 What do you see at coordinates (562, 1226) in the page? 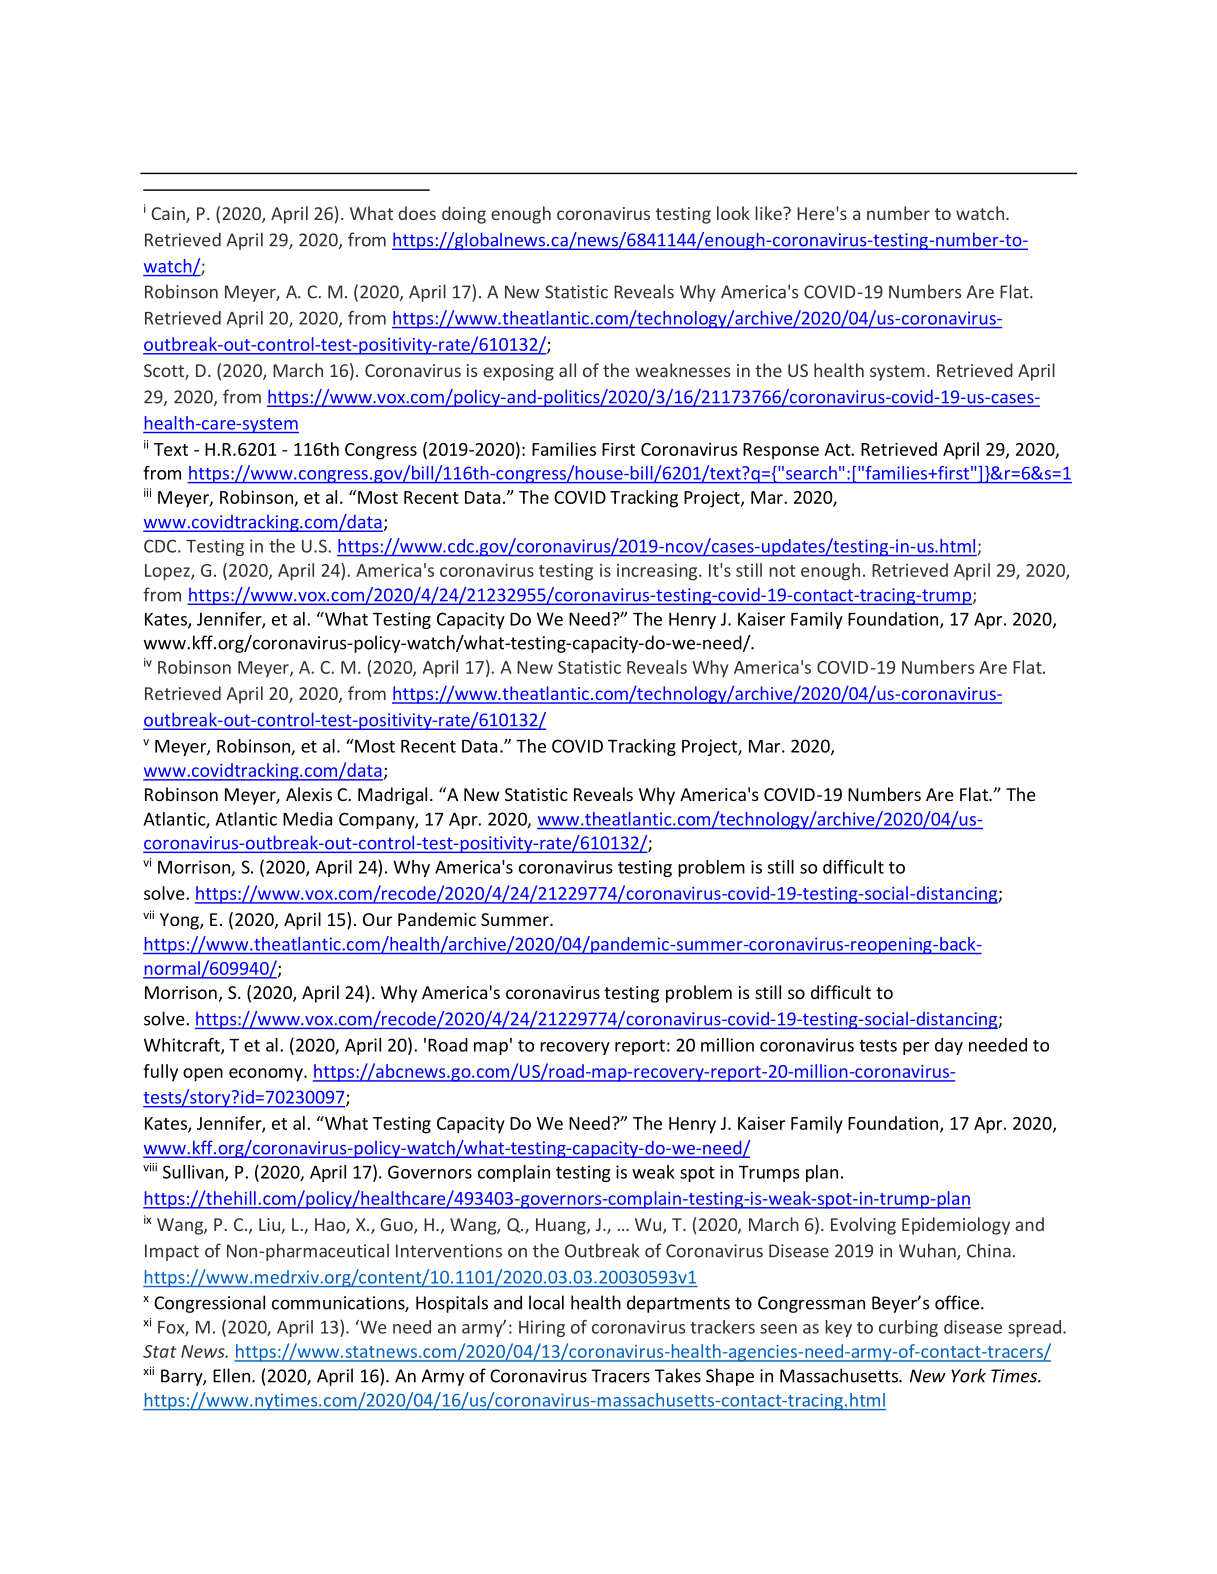
I see `Huang` at bounding box center [562, 1226].
